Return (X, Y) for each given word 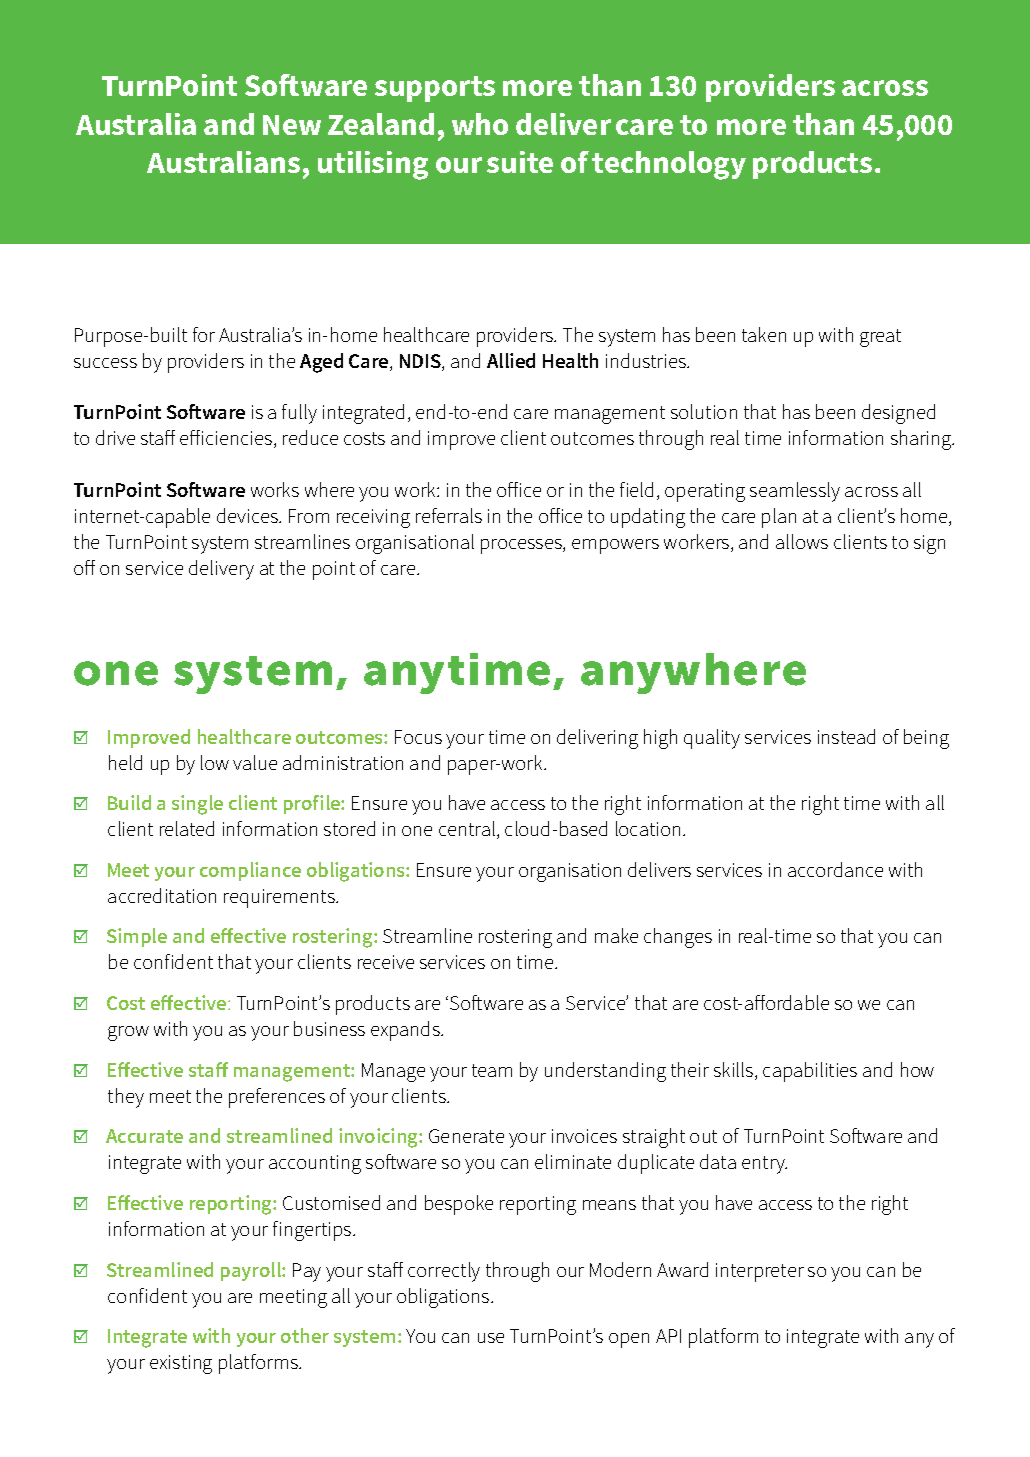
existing (181, 1364)
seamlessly (795, 492)
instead (846, 736)
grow (128, 1033)
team (492, 1070)
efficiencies (227, 439)
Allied (511, 360)
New (292, 125)
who (480, 124)
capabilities (810, 1072)
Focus (418, 737)
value (255, 762)
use (491, 1338)
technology (669, 165)
